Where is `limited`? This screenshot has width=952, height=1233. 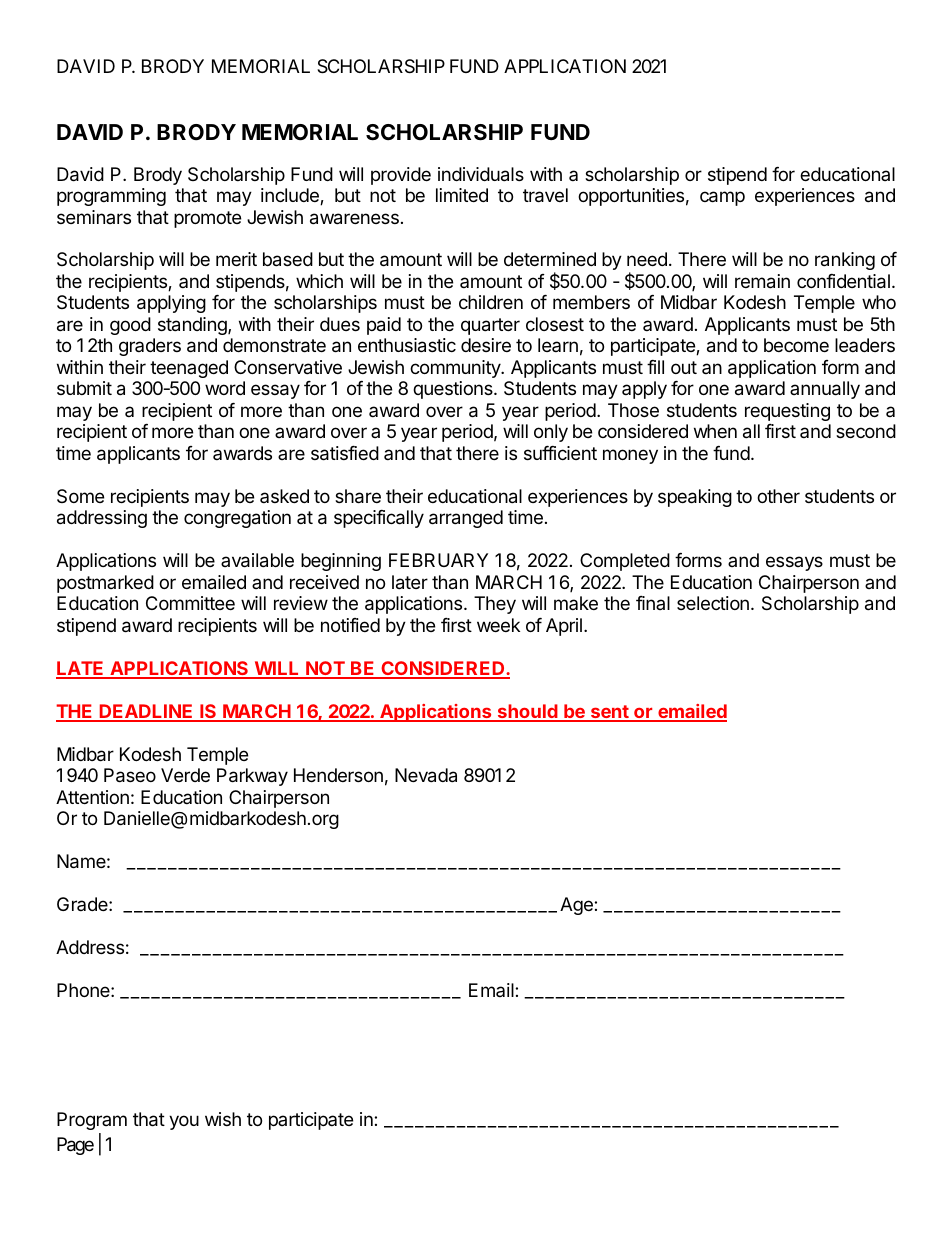 limited is located at coordinates (462, 195).
